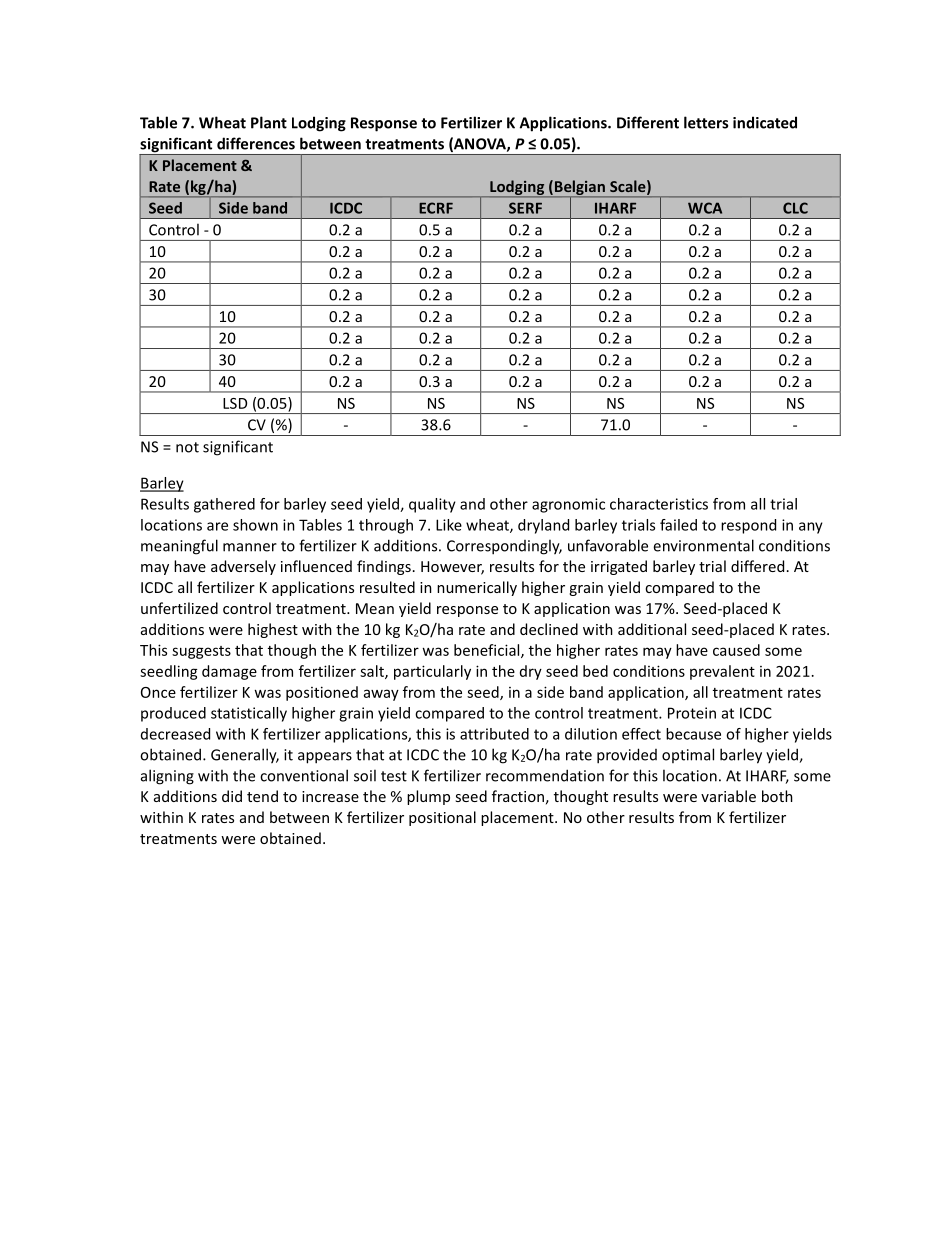  Describe the element at coordinates (706, 122) in the document. I see `letters` at that location.
